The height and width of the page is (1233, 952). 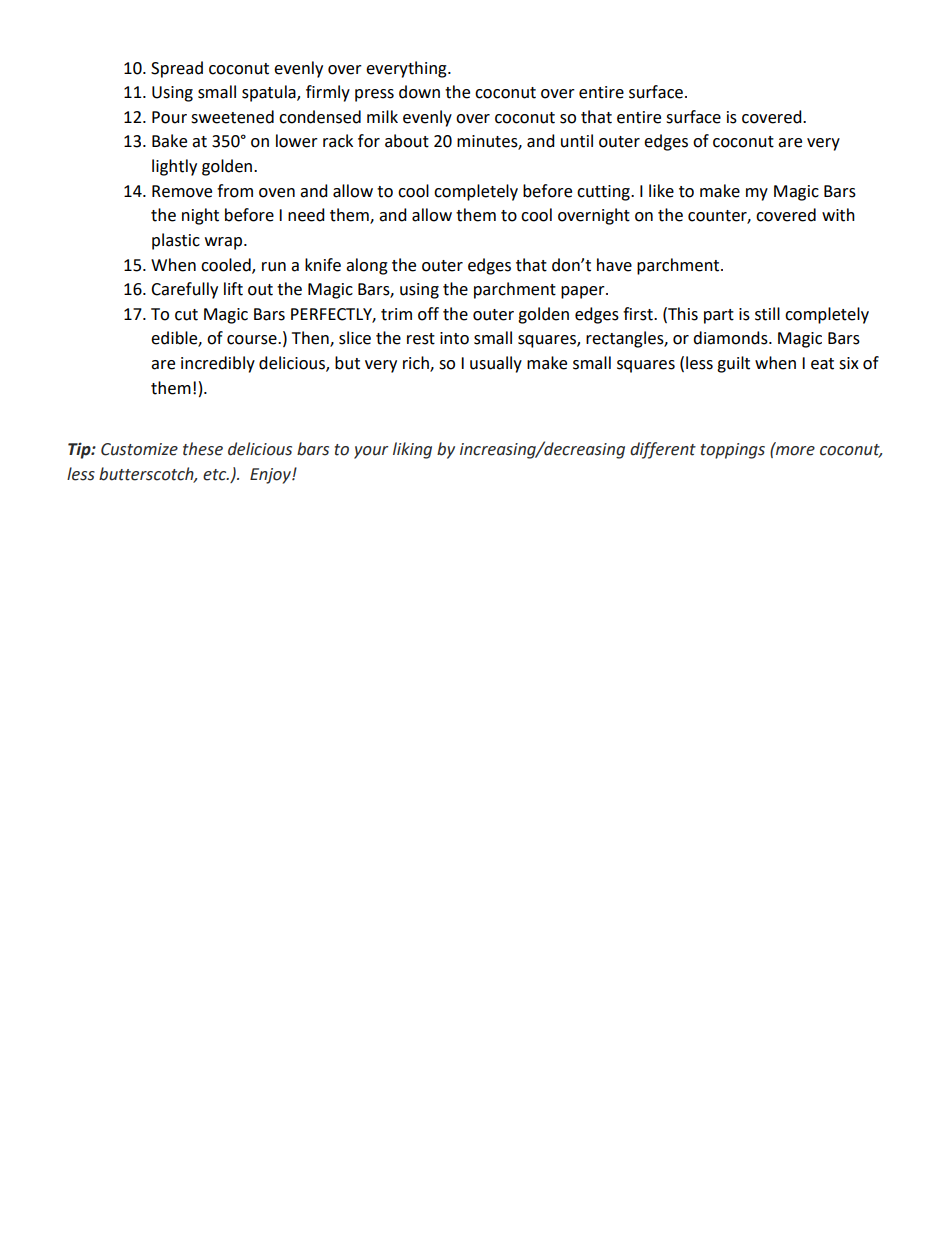 I want to click on etc, so click(x=216, y=475).
